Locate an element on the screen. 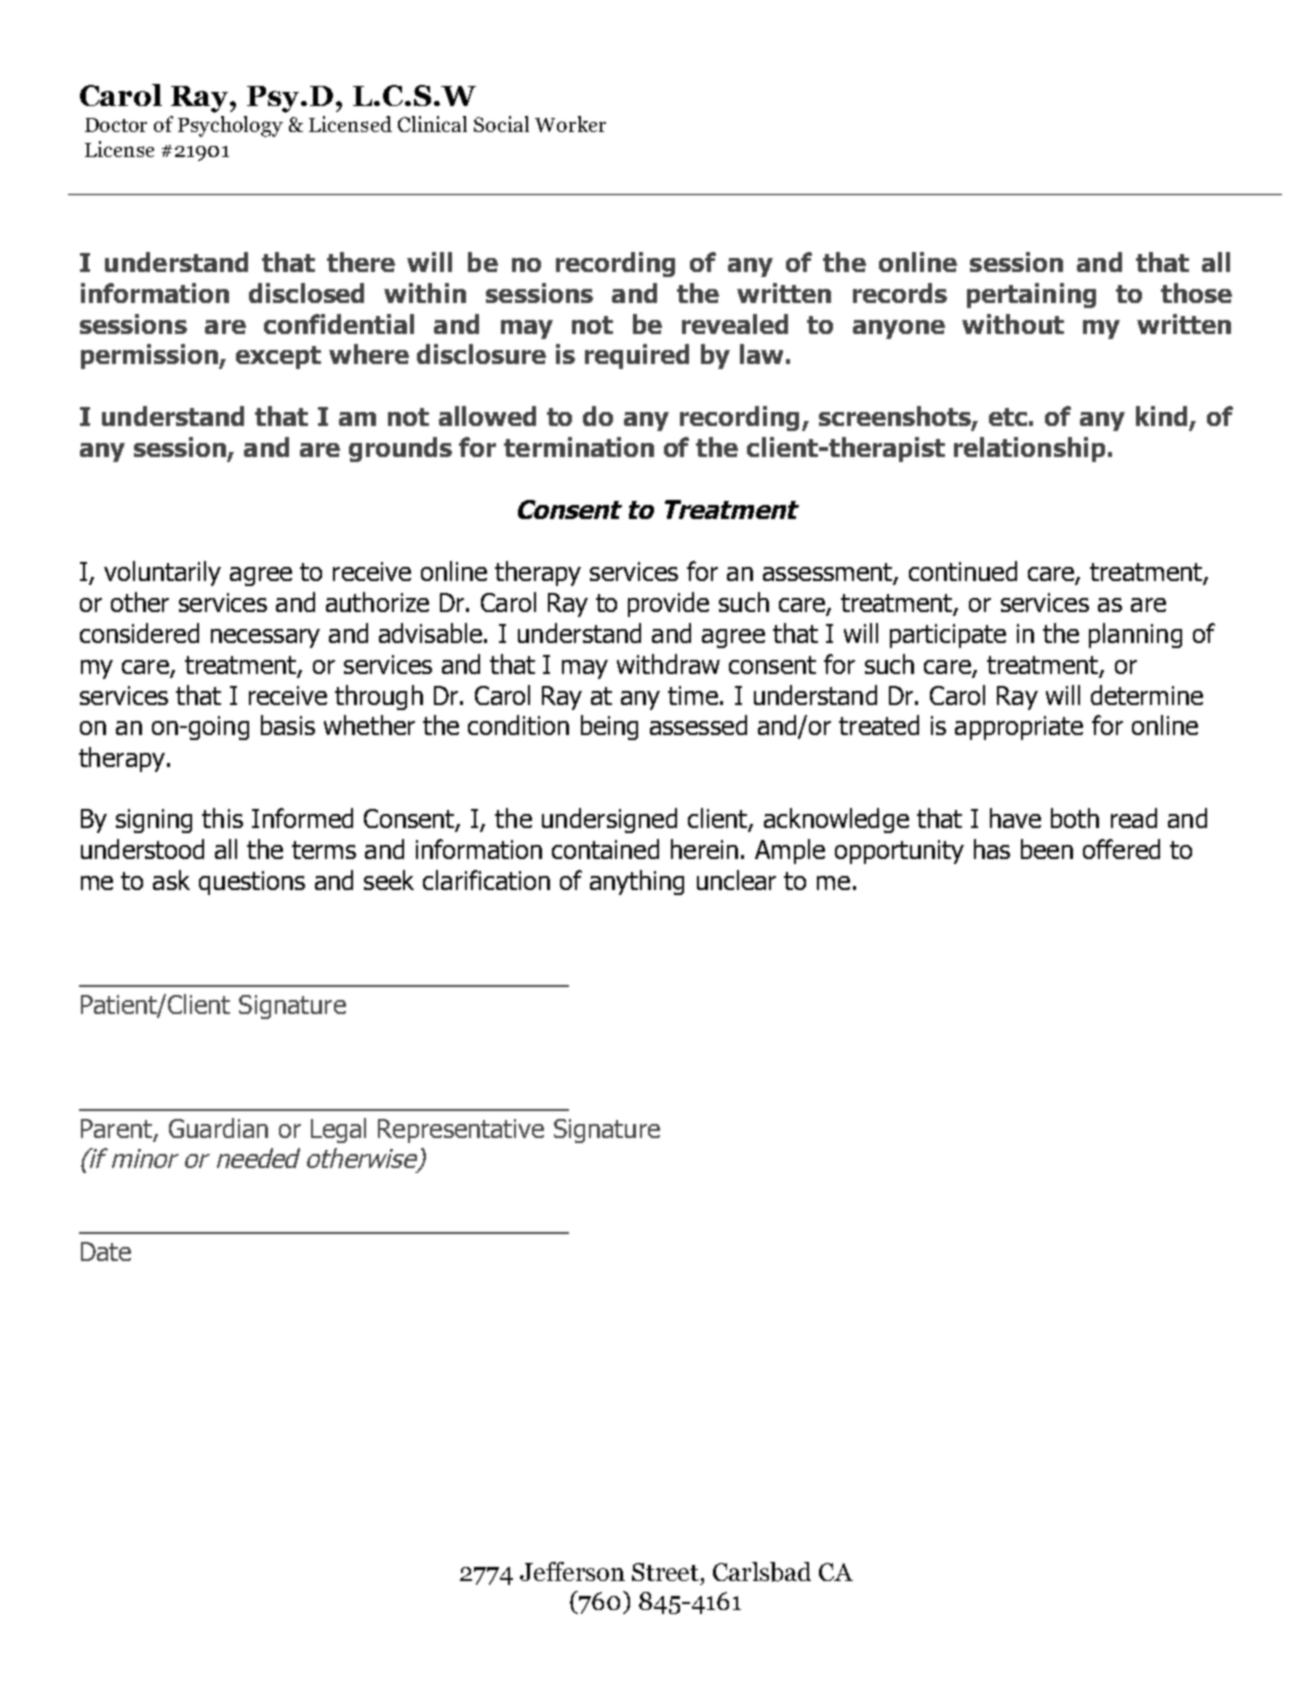 Image resolution: width=1307 pixels, height=1691 pixels. pertaining is located at coordinates (1031, 295).
